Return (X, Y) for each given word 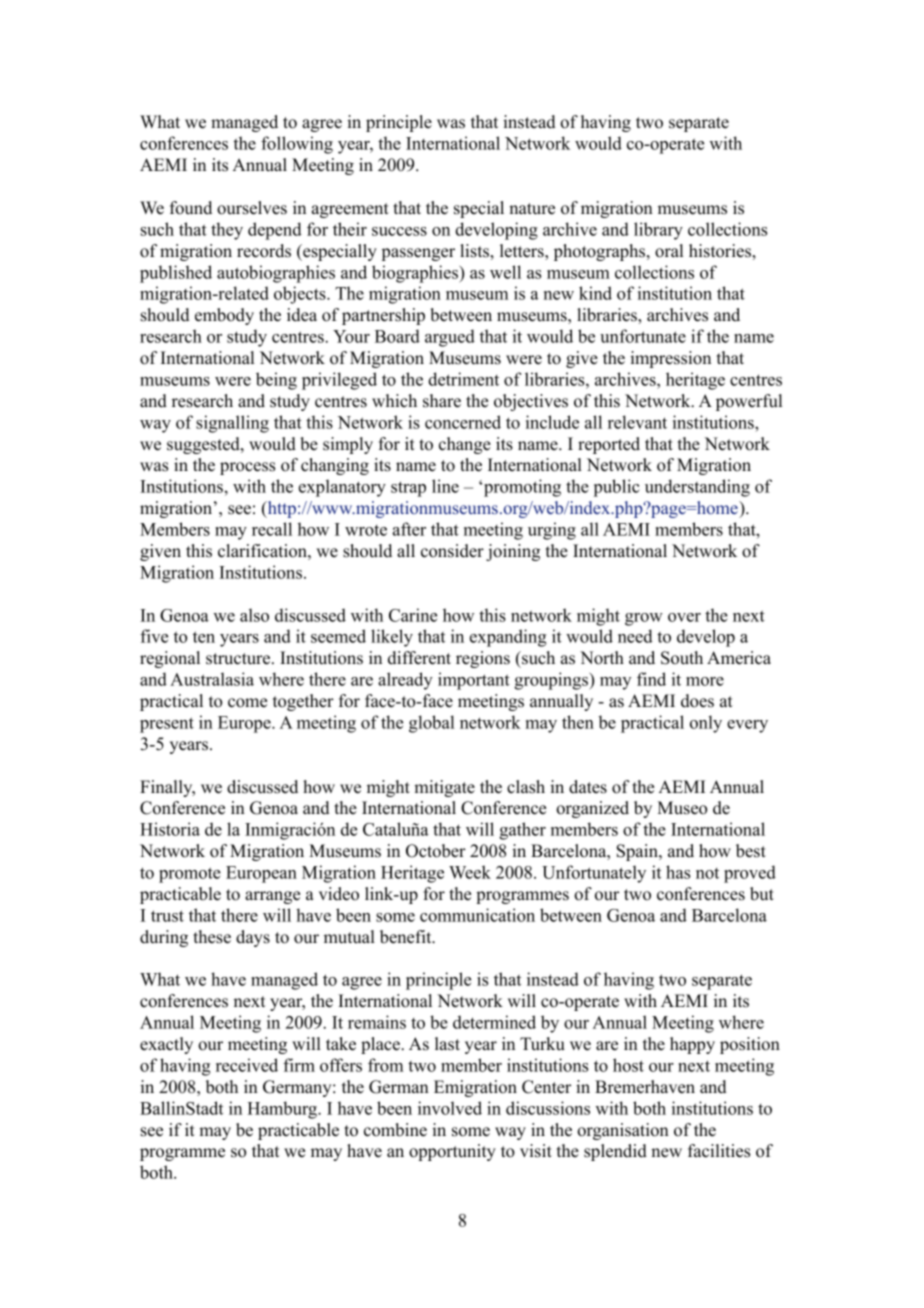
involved (450, 1108)
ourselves (252, 208)
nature (532, 209)
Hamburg (283, 1110)
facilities (719, 1151)
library (658, 231)
